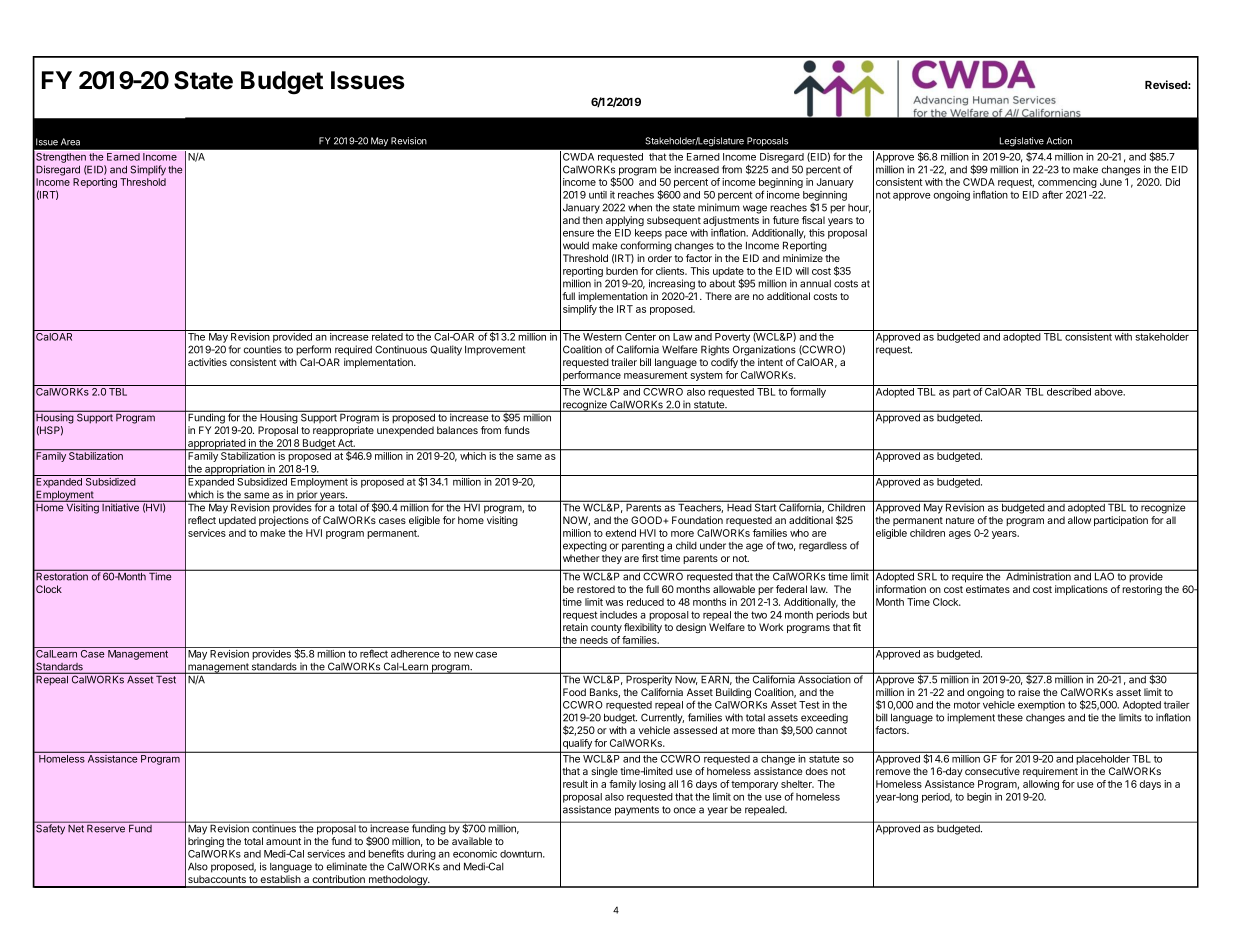 The width and height of the screenshot is (1233, 952). I want to click on Food, so click(574, 692).
